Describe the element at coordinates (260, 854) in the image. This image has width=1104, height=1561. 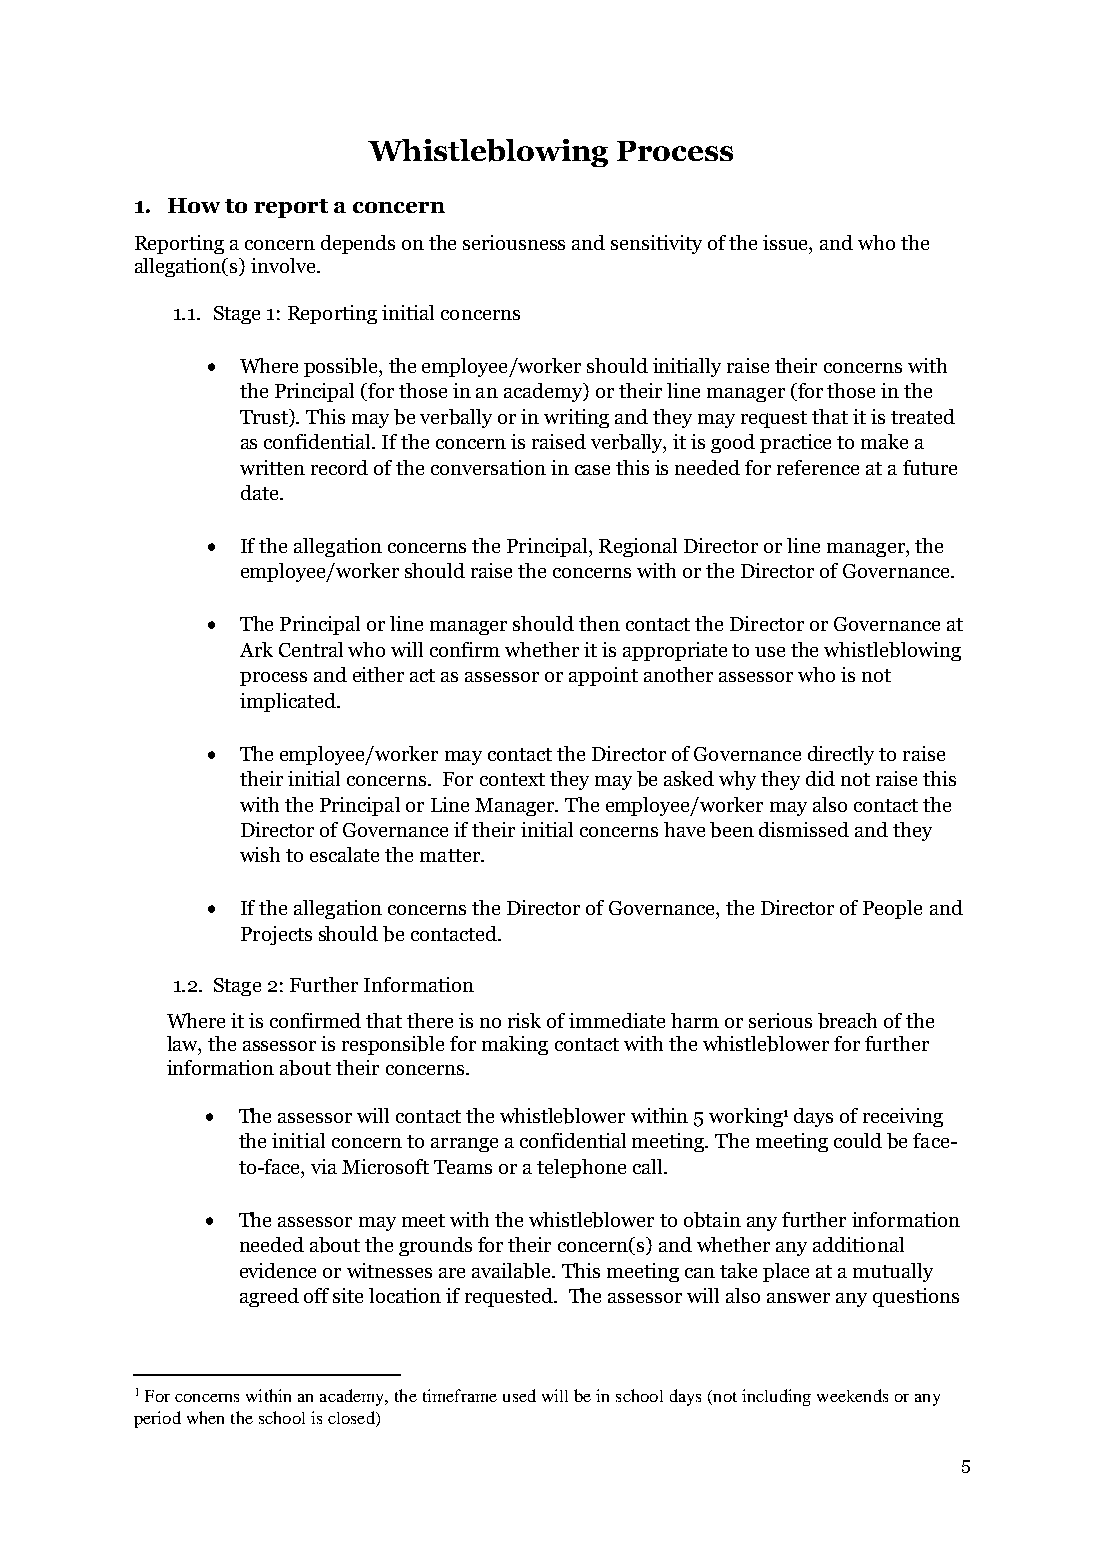
I see `wish` at that location.
